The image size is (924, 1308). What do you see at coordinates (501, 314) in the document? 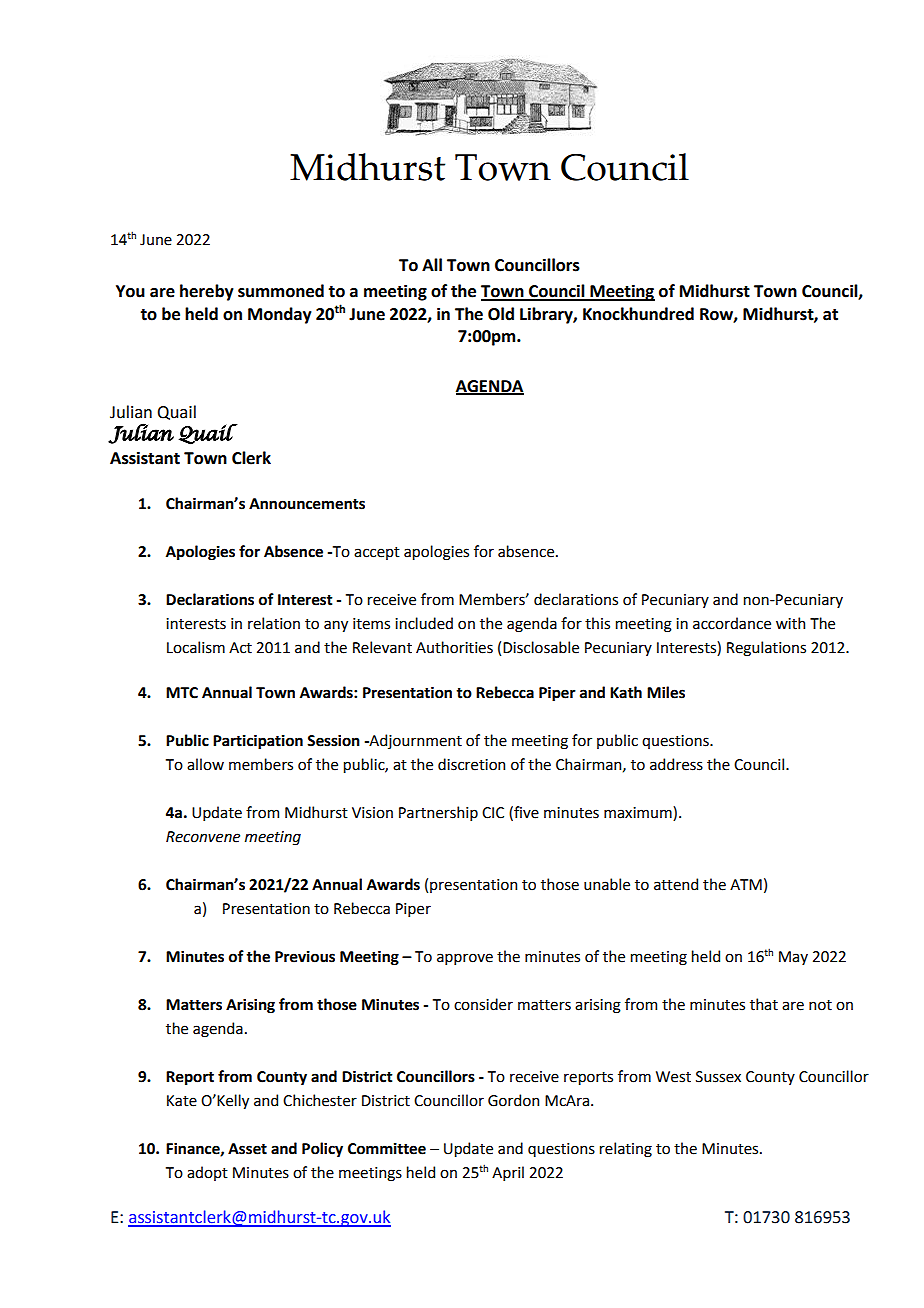
I see `Old` at bounding box center [501, 314].
